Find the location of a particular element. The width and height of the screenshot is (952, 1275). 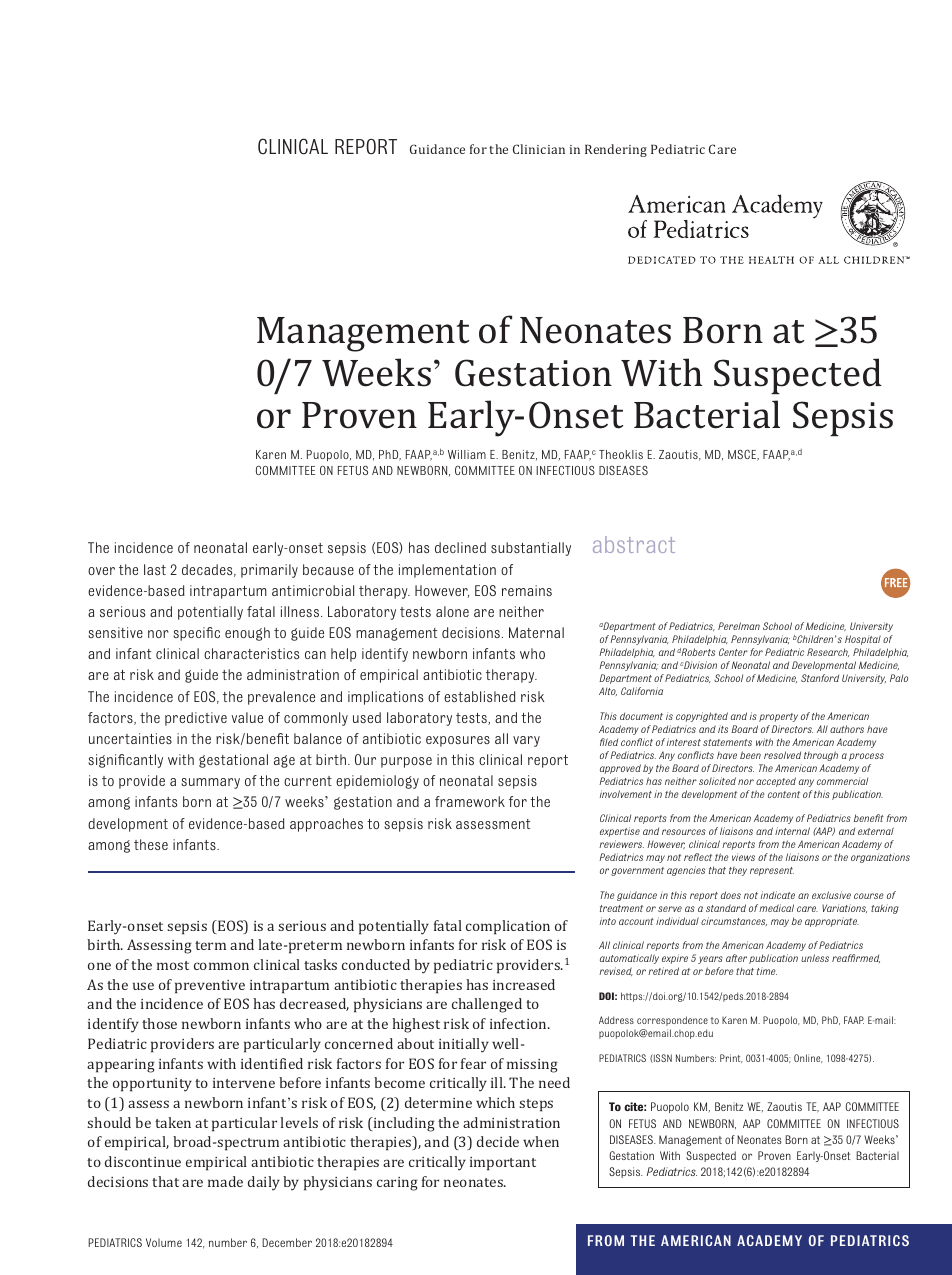

internal is located at coordinates (792, 831).
